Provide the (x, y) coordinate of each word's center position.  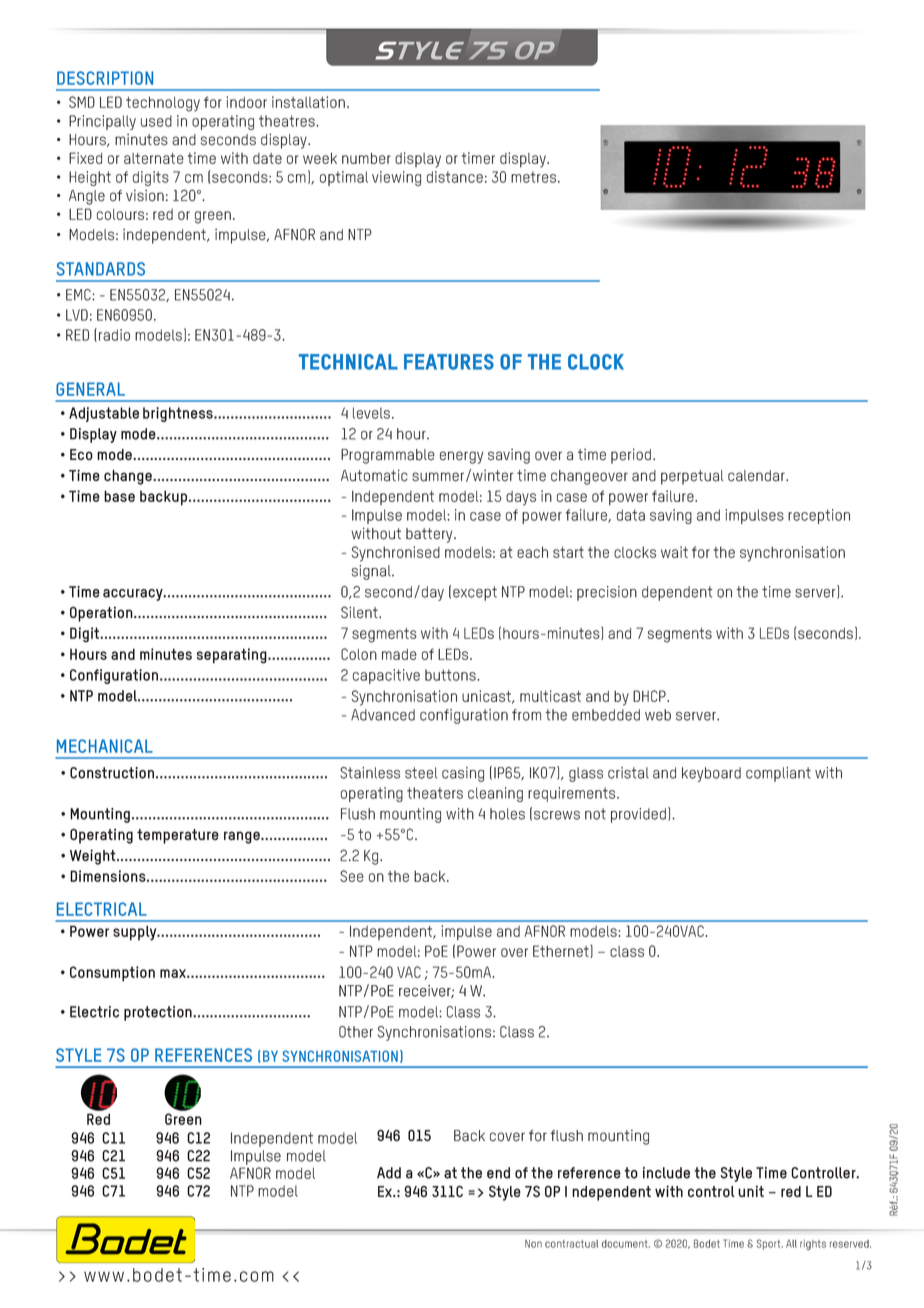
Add (389, 1173)
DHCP (650, 696)
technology (163, 104)
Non (533, 1244)
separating (232, 656)
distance (455, 177)
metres (535, 177)
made (399, 654)
